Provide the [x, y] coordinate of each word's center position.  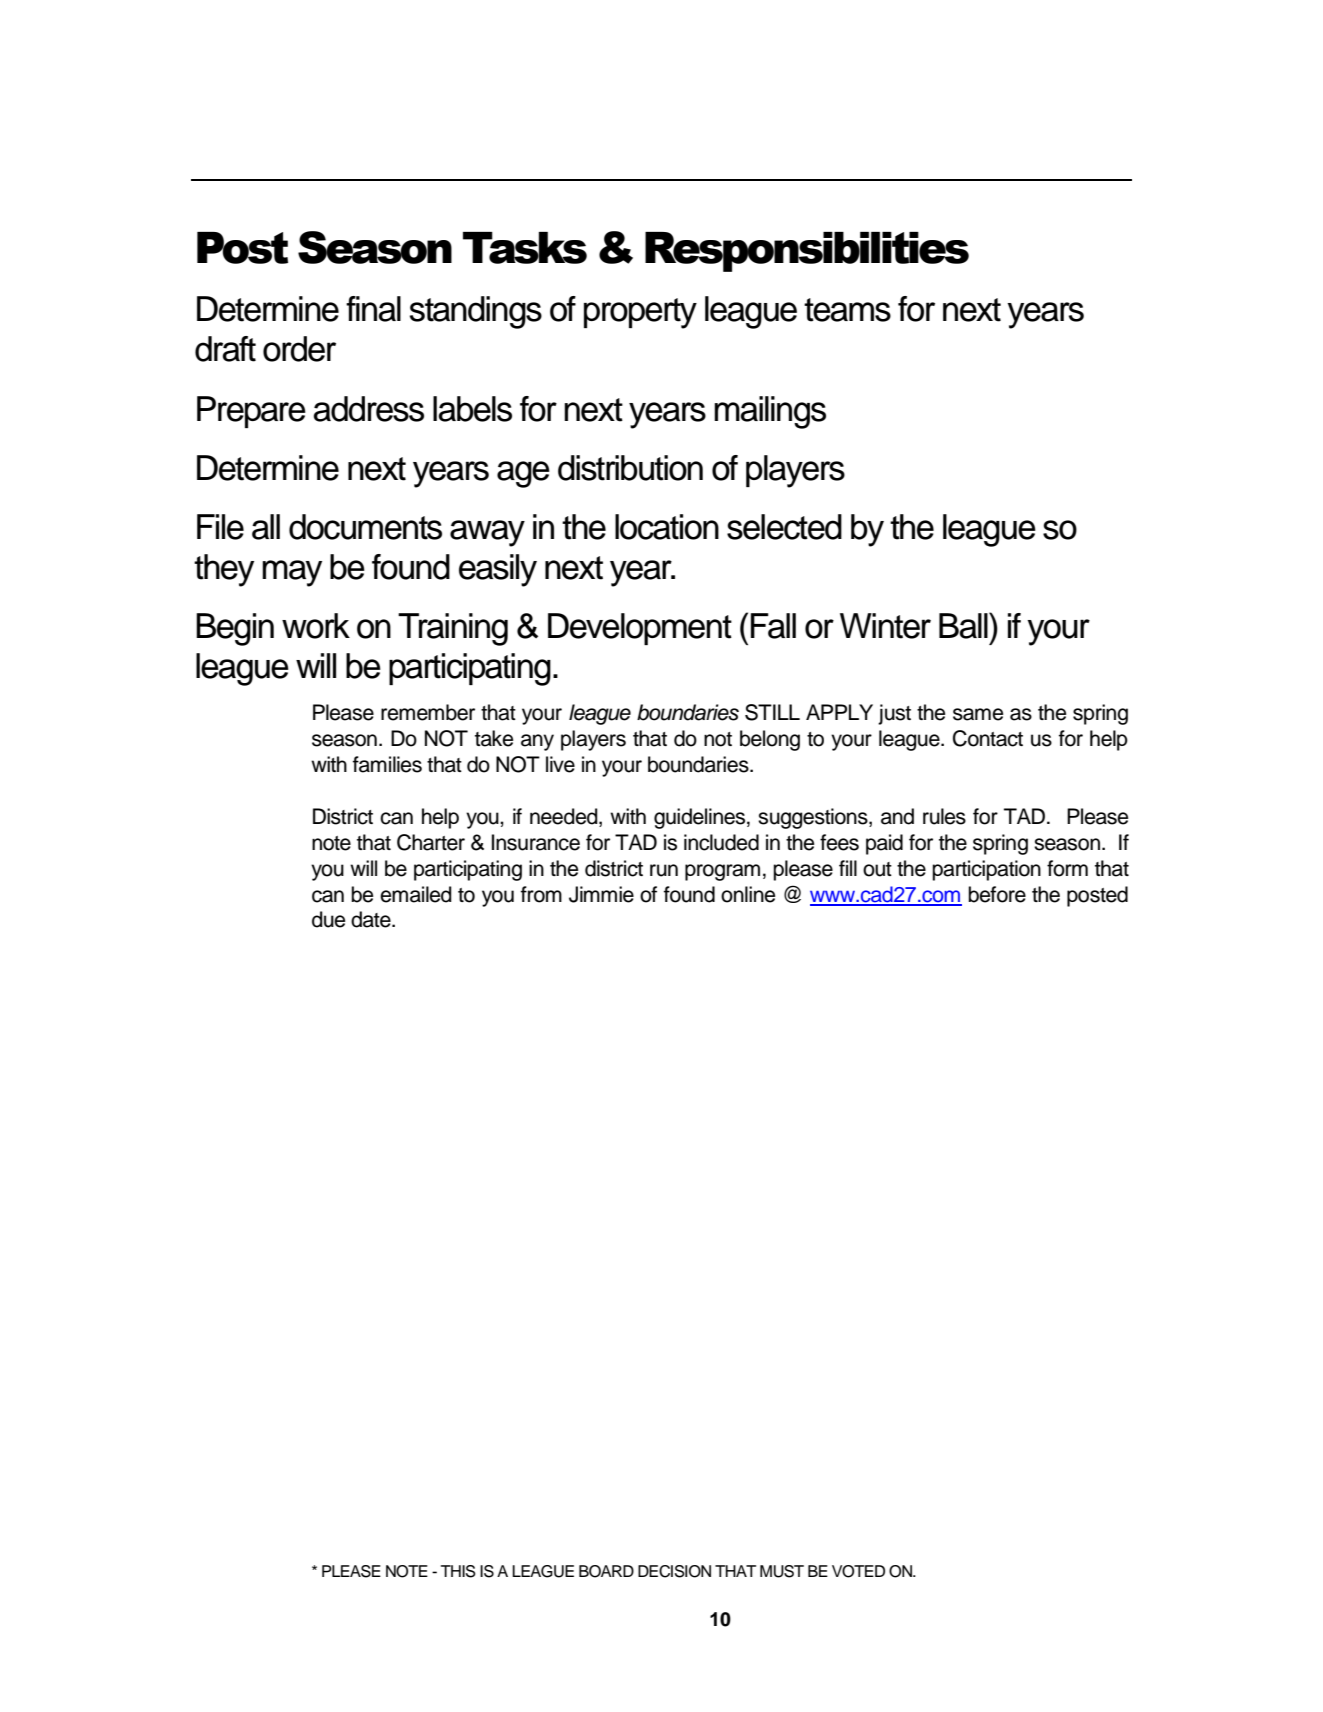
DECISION [674, 1571]
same [978, 714]
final [373, 309]
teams [847, 310]
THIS [458, 1571]
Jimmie [601, 894]
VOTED [858, 1571]
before [997, 894]
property [640, 313]
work [316, 626]
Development [640, 629]
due [328, 919]
